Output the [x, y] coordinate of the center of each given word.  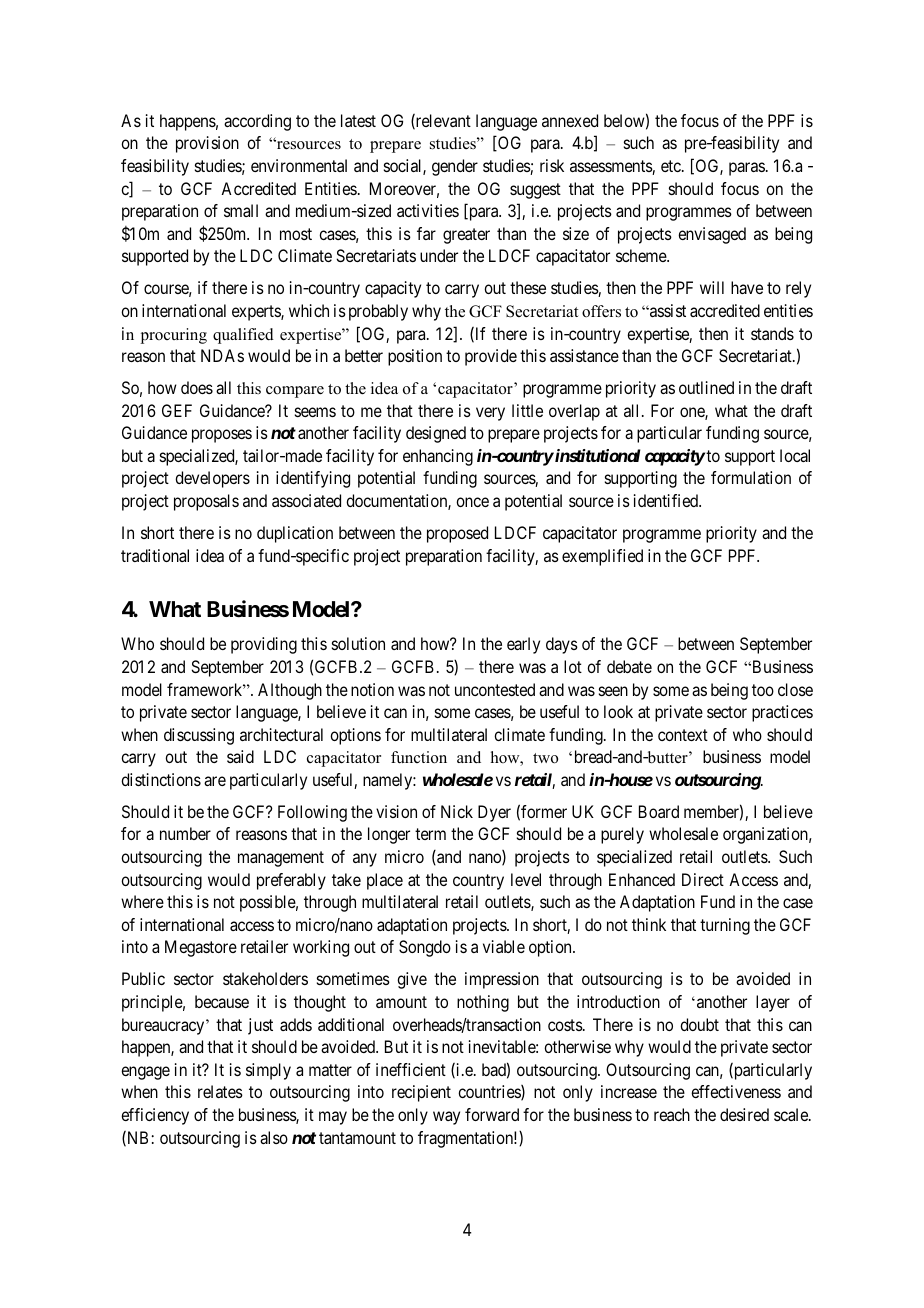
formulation [751, 477]
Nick [457, 811]
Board [659, 811]
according [257, 122]
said [240, 756]
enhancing [438, 457]
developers [212, 479]
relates [220, 1091]
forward [492, 1114]
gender [455, 167]
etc [672, 166]
